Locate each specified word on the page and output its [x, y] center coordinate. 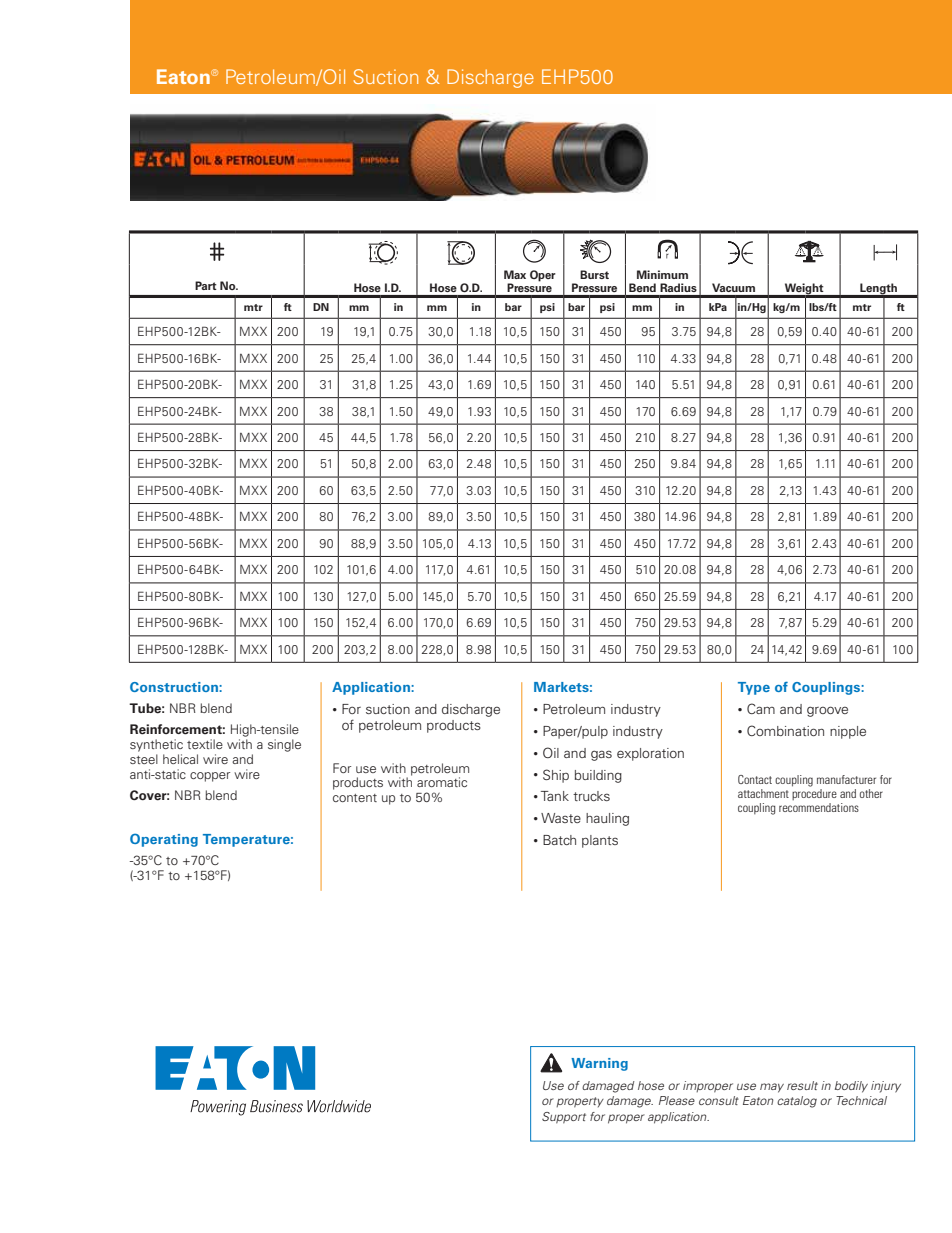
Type [754, 688]
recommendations [819, 807]
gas [601, 755]
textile [205, 744]
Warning [599, 1064]
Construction [175, 687]
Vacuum [733, 287]
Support [564, 1118]
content [355, 798]
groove [827, 711]
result [802, 1085]
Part [206, 285]
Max [515, 274]
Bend [642, 287]
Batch [559, 840]
